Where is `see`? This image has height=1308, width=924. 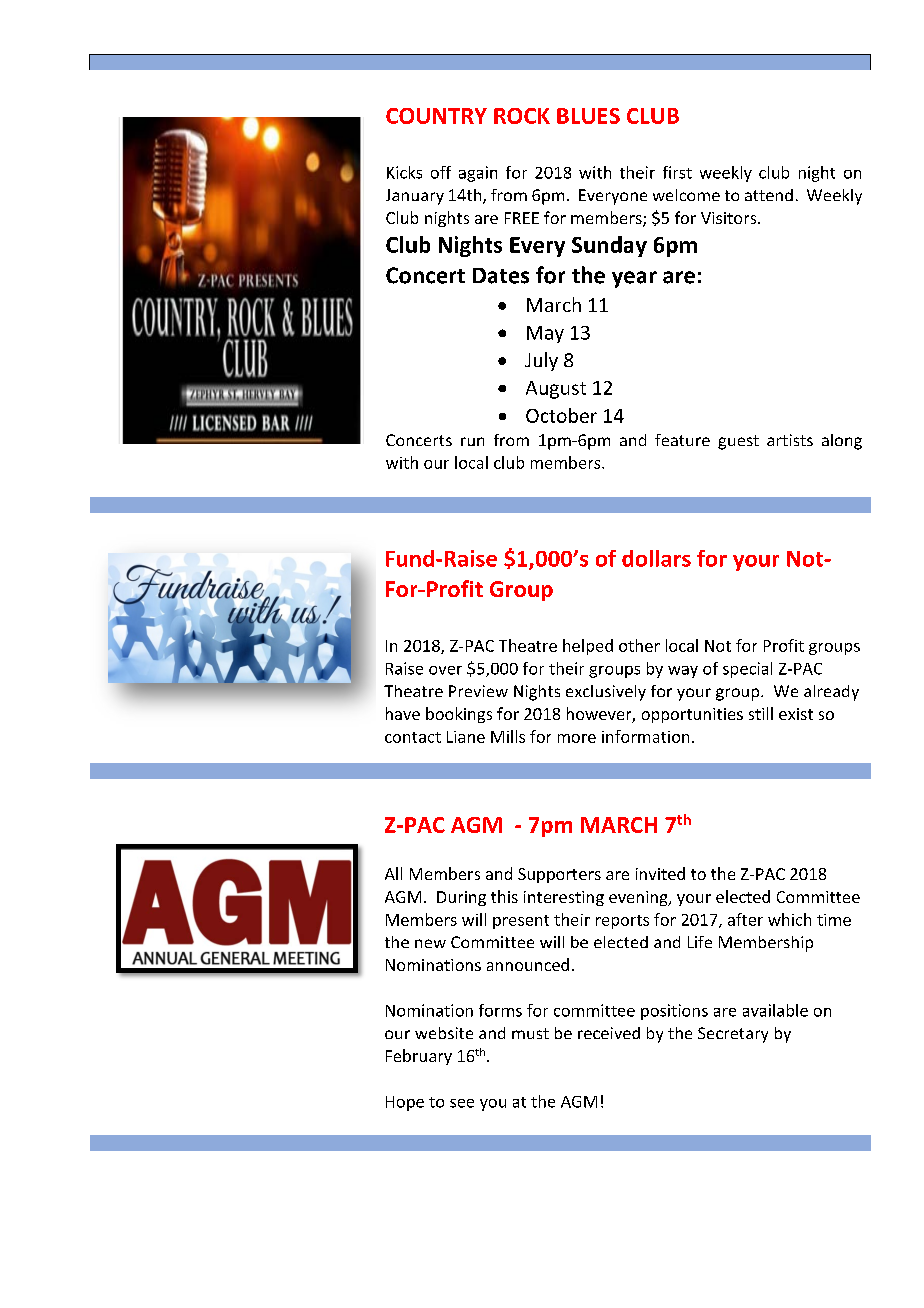
see is located at coordinates (462, 1103).
